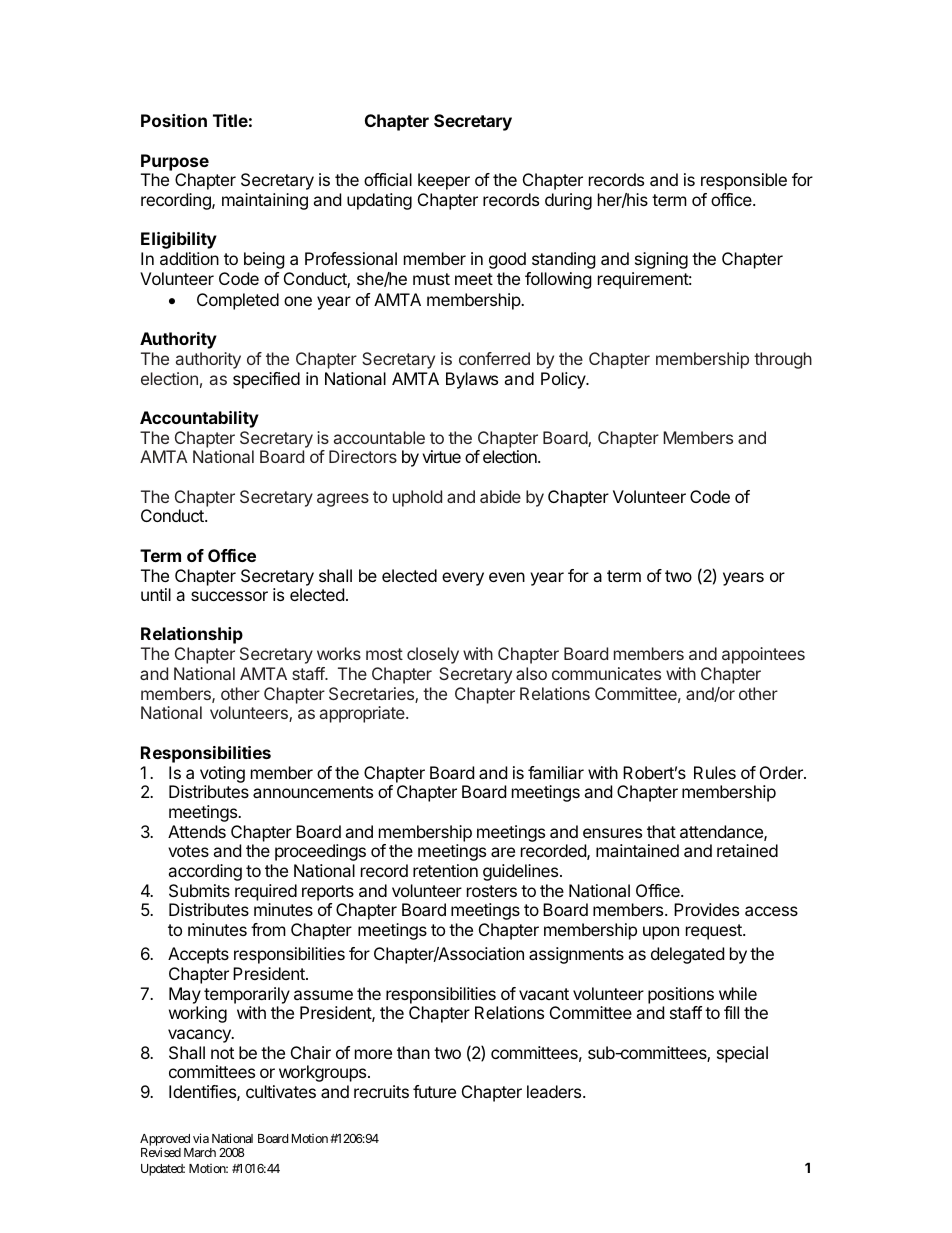  I want to click on maintaining, so click(265, 201).
